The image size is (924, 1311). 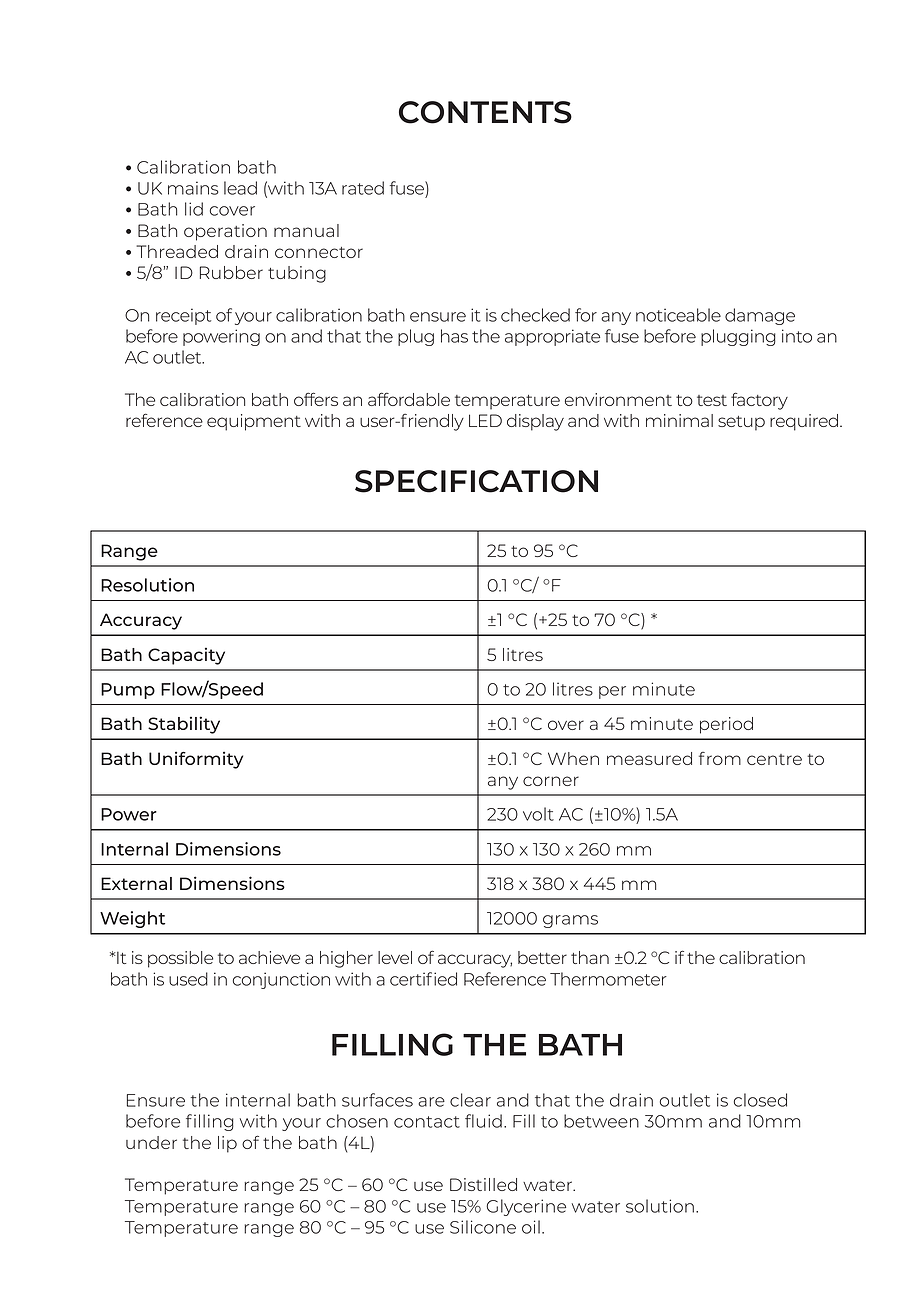 I want to click on period, so click(x=726, y=725).
